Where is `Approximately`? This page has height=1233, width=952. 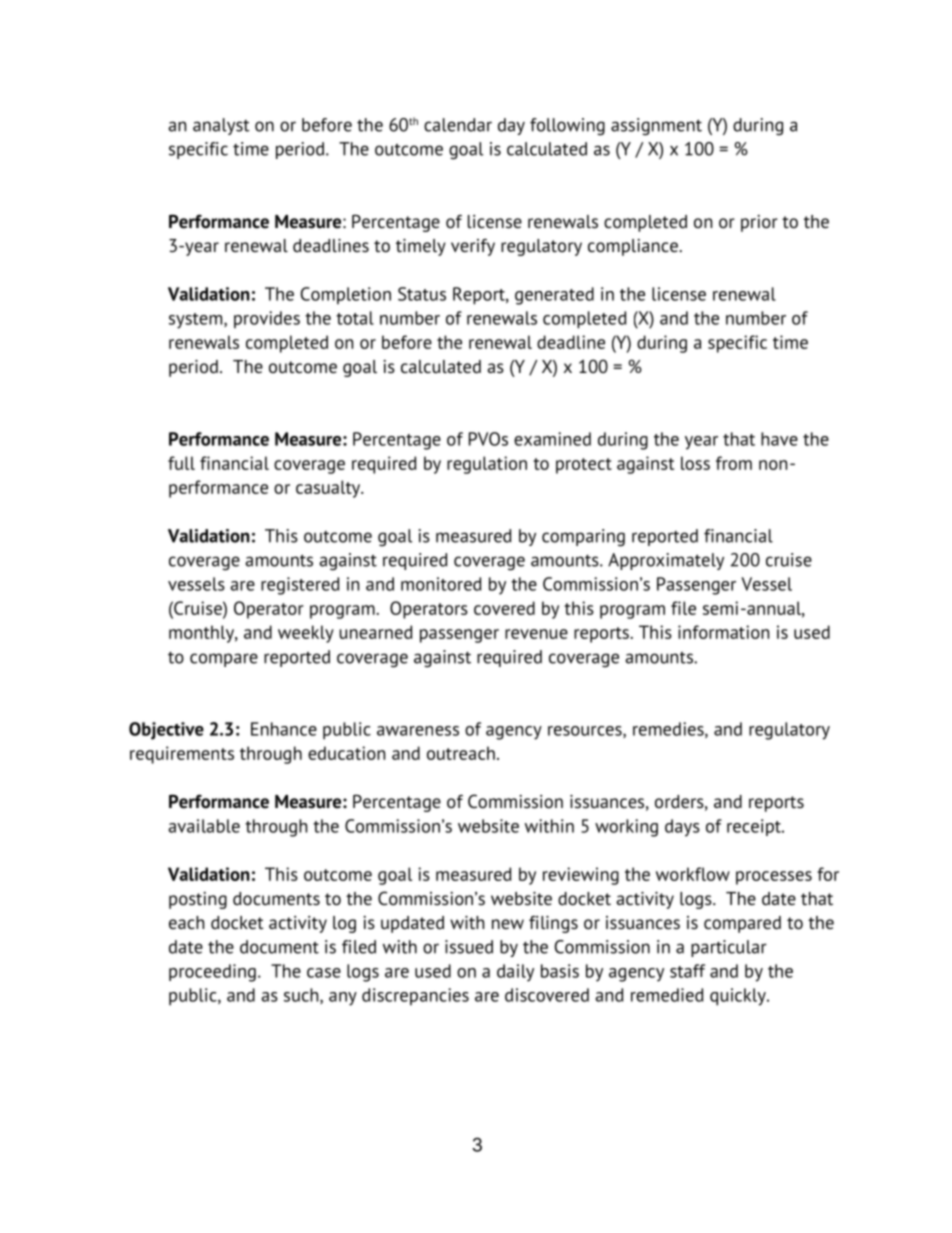 Approximately is located at coordinates (666, 561).
